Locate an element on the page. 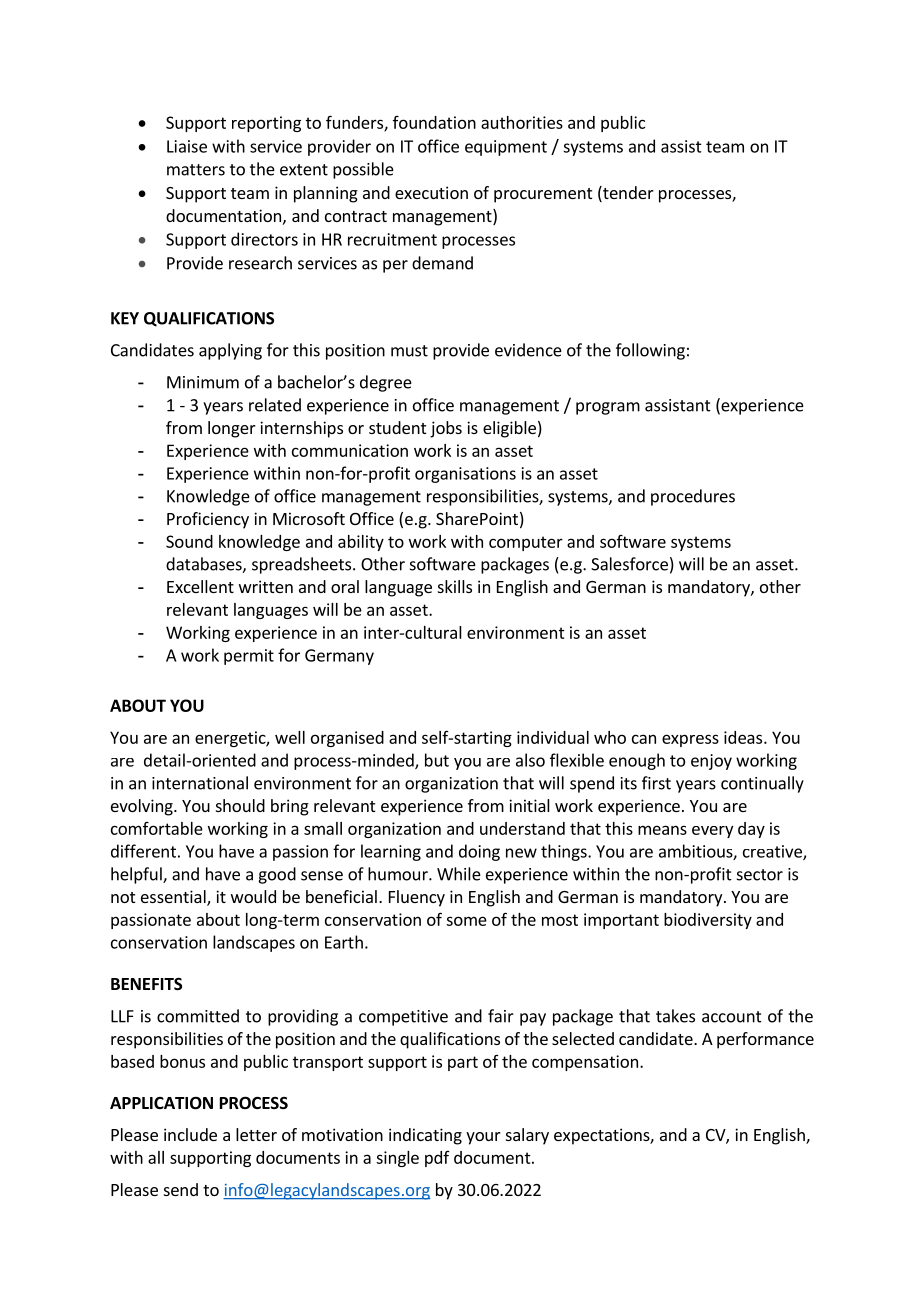  Liaise is located at coordinates (187, 146).
